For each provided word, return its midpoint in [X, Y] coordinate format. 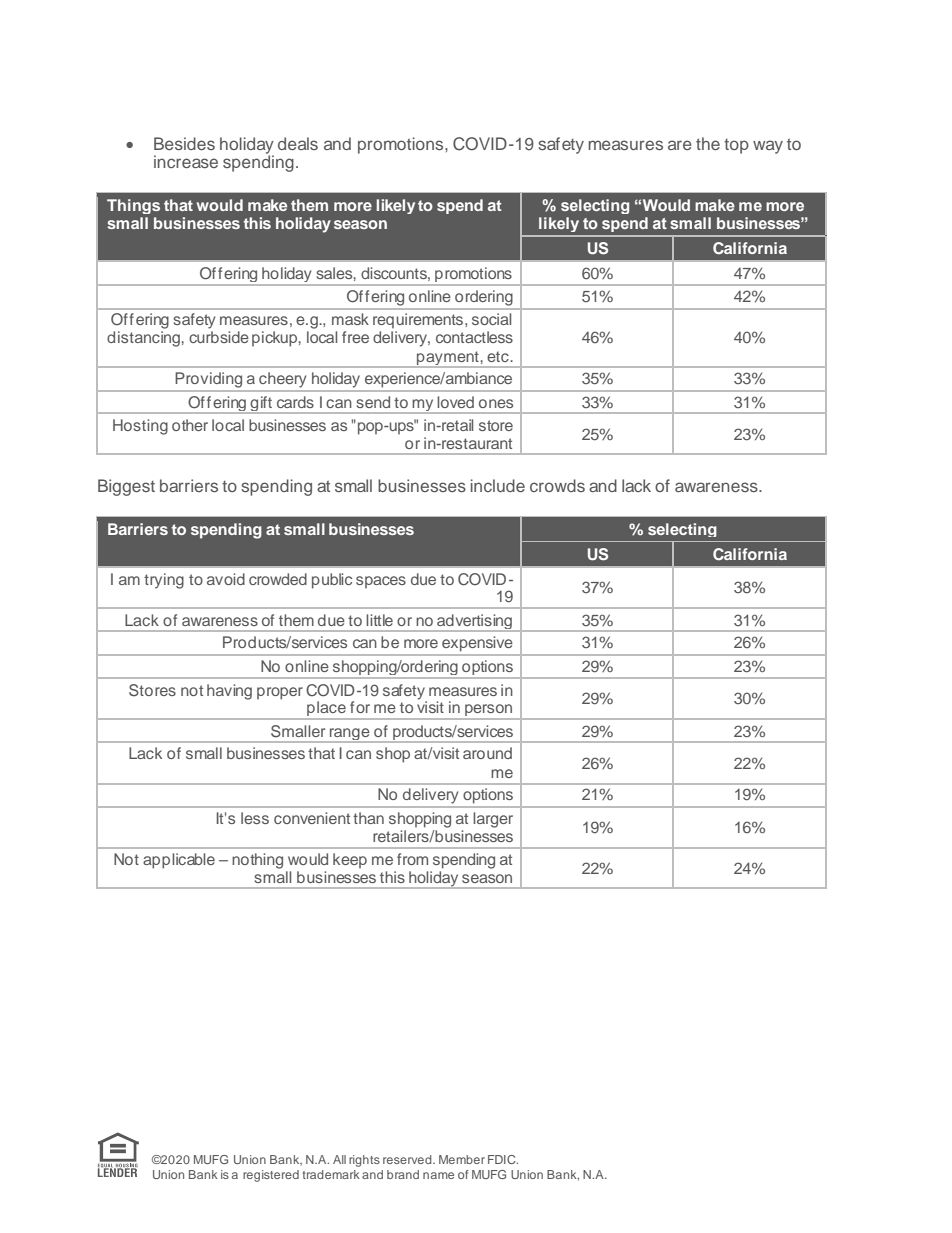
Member [462, 1159]
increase [186, 161]
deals [298, 143]
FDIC [503, 1159]
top [736, 146]
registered [271, 1176]
